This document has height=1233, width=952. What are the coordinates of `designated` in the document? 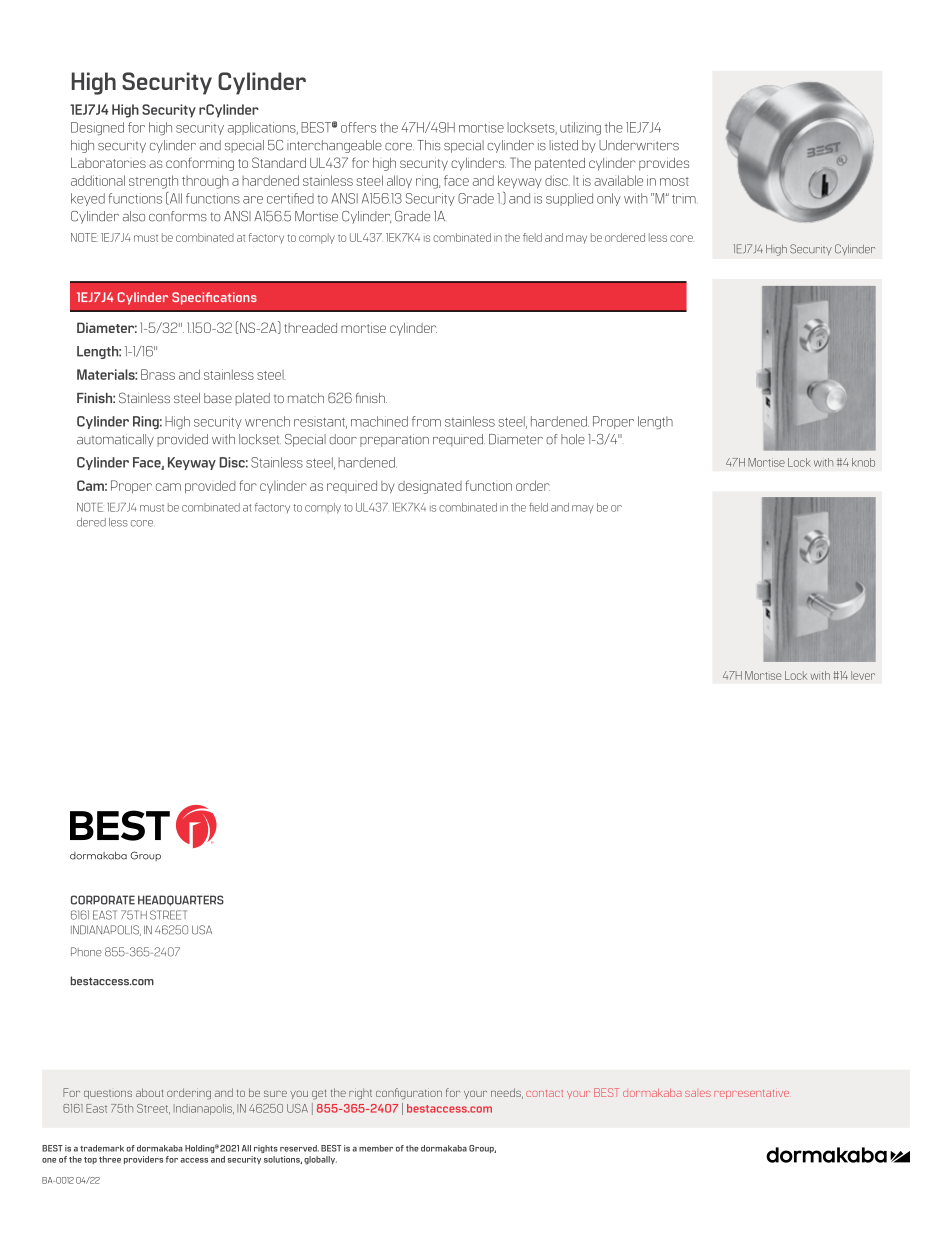 It's located at (430, 487).
